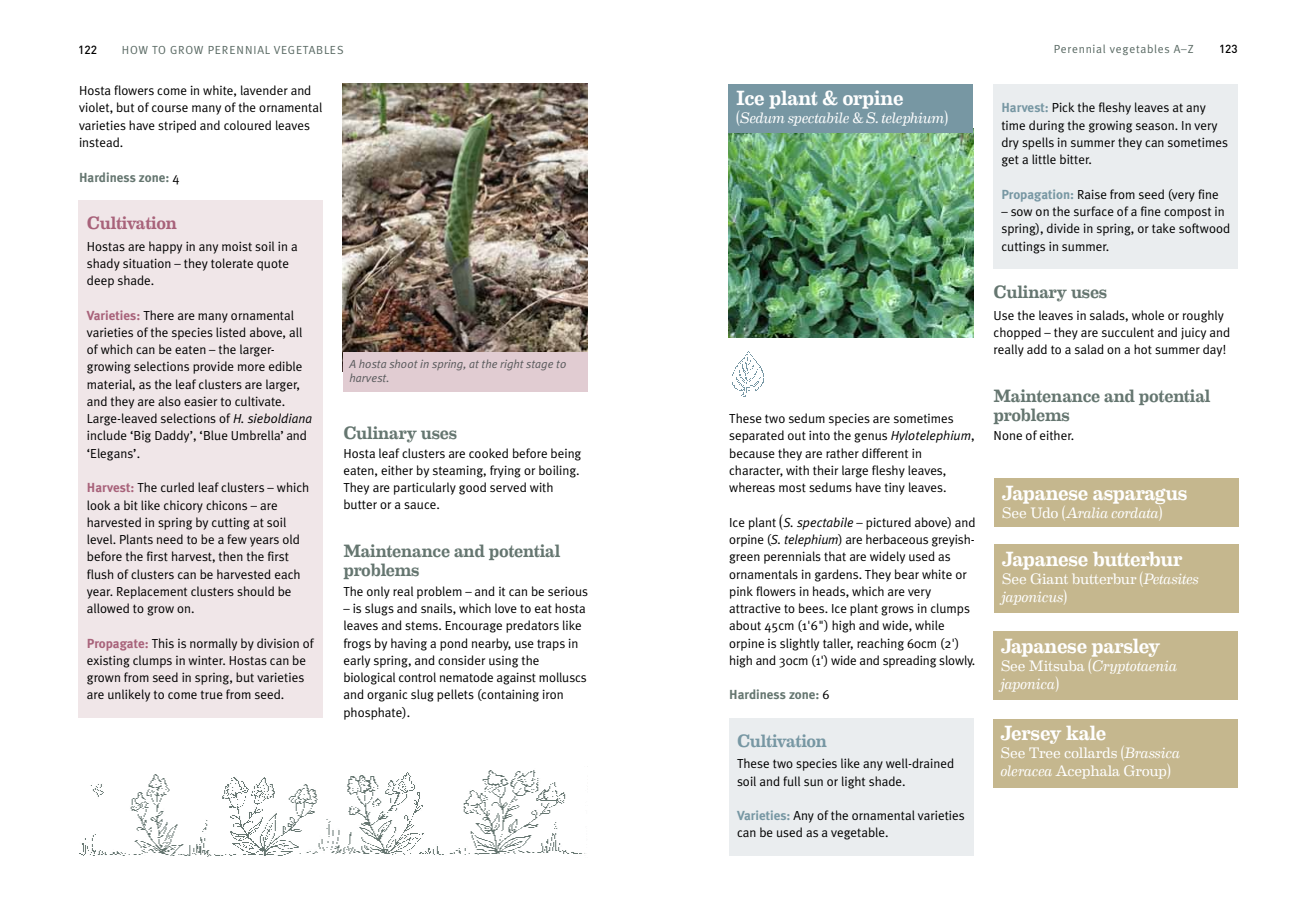  I want to click on whole, so click(1148, 315).
